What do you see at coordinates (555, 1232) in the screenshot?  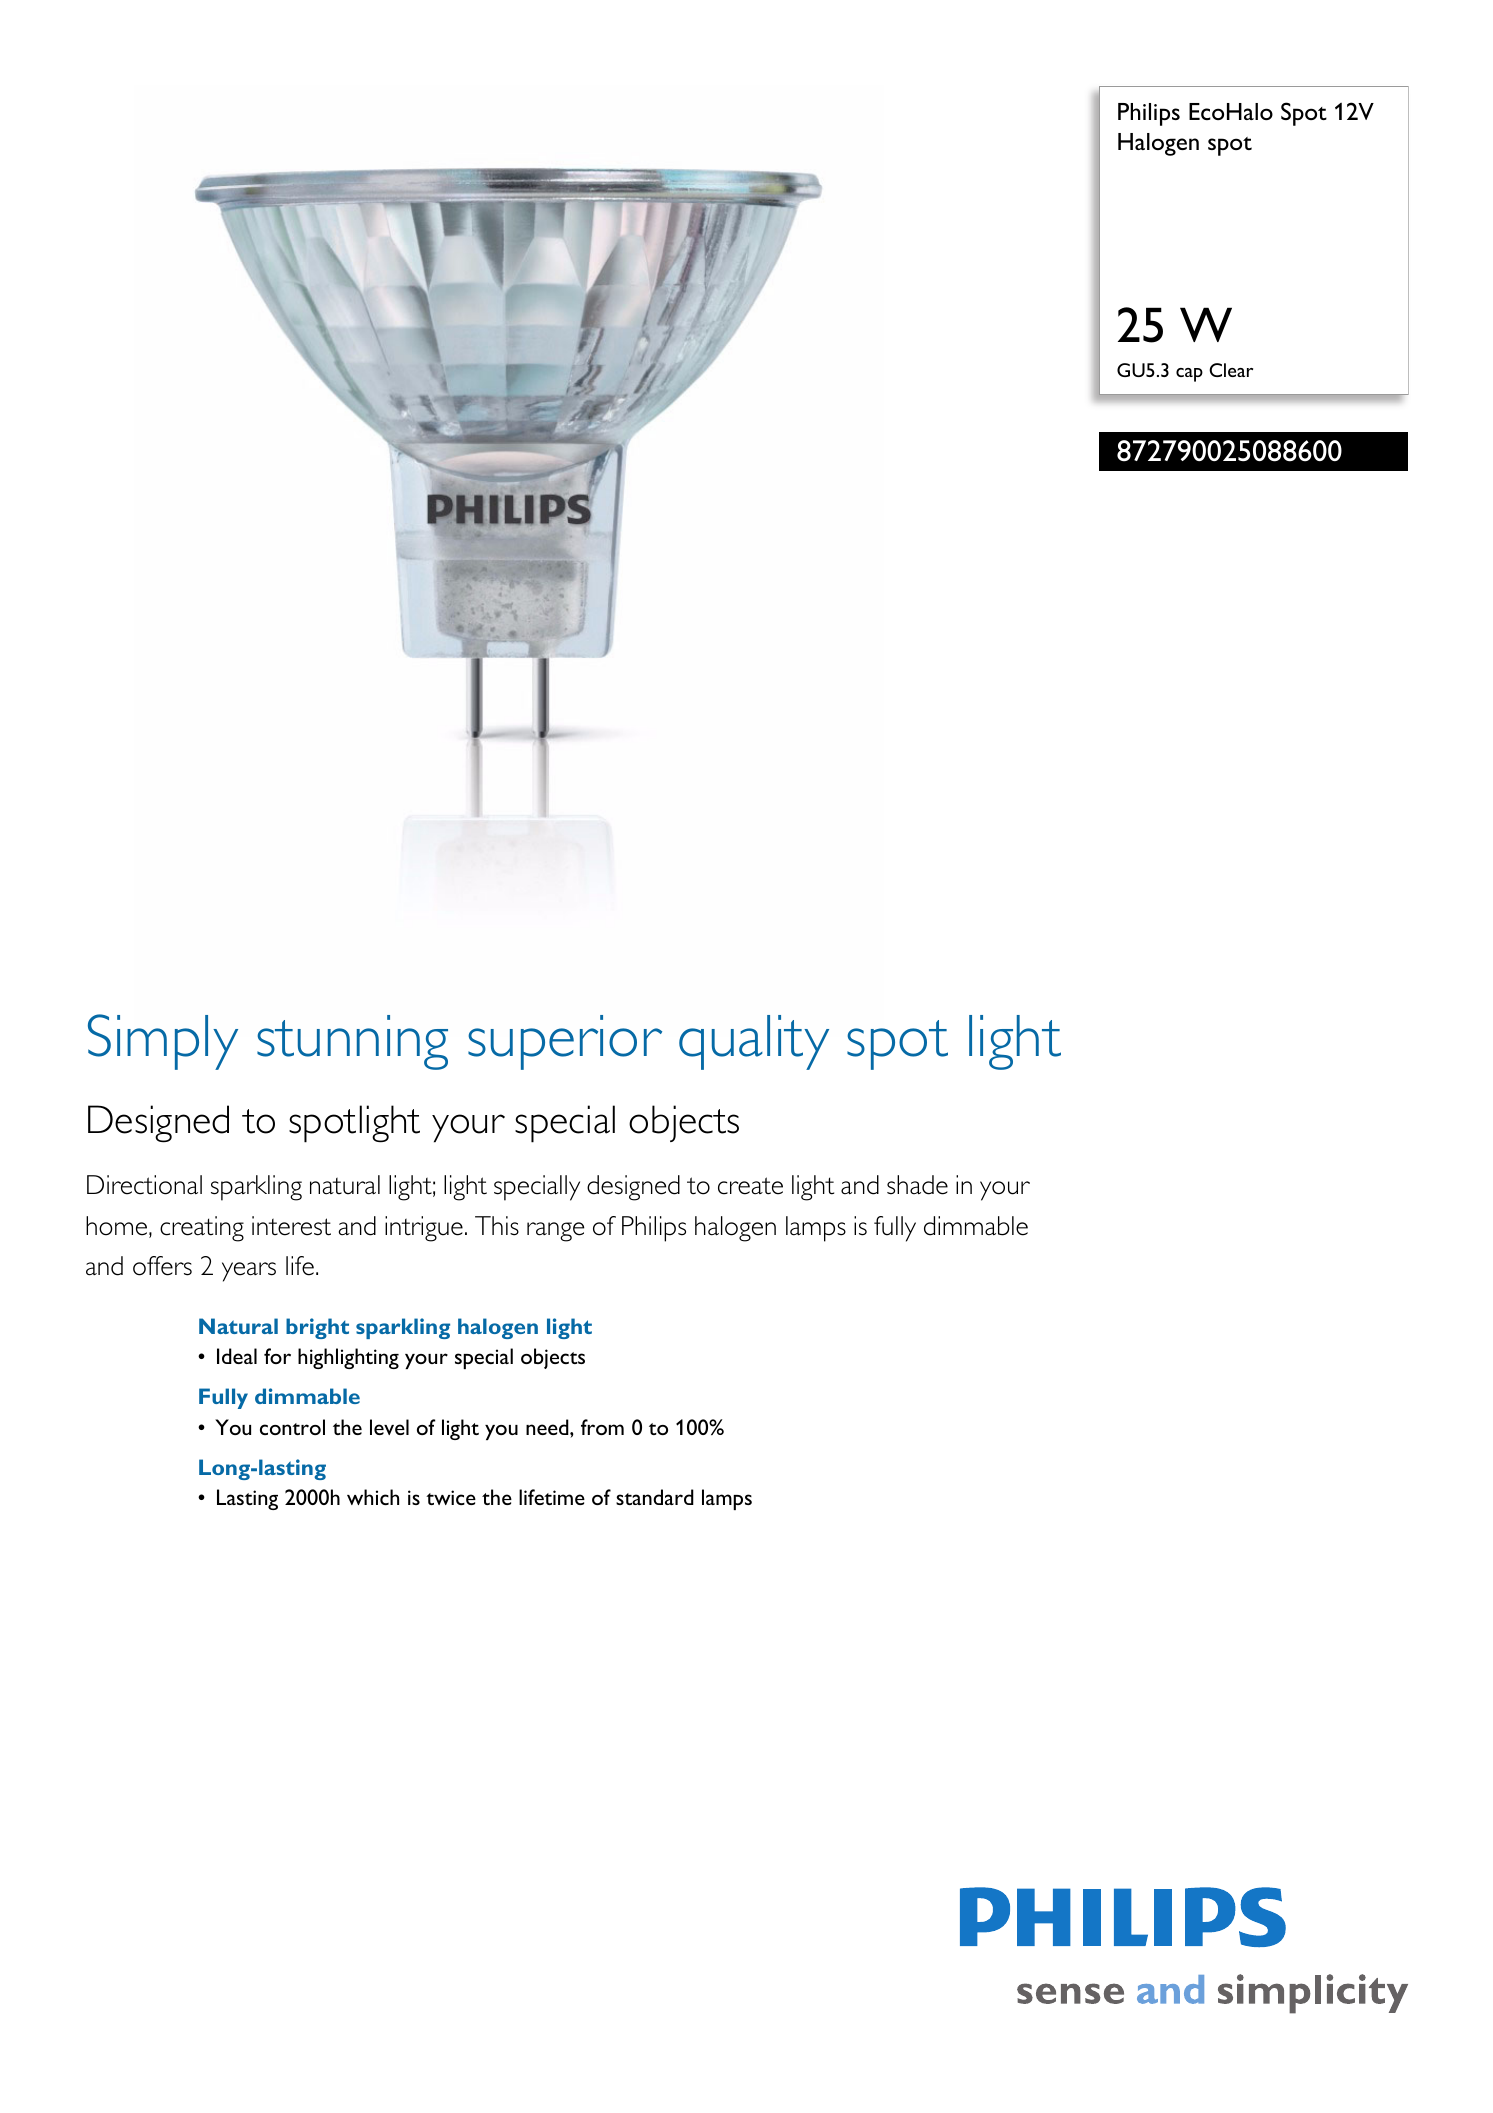 I see `range` at bounding box center [555, 1232].
